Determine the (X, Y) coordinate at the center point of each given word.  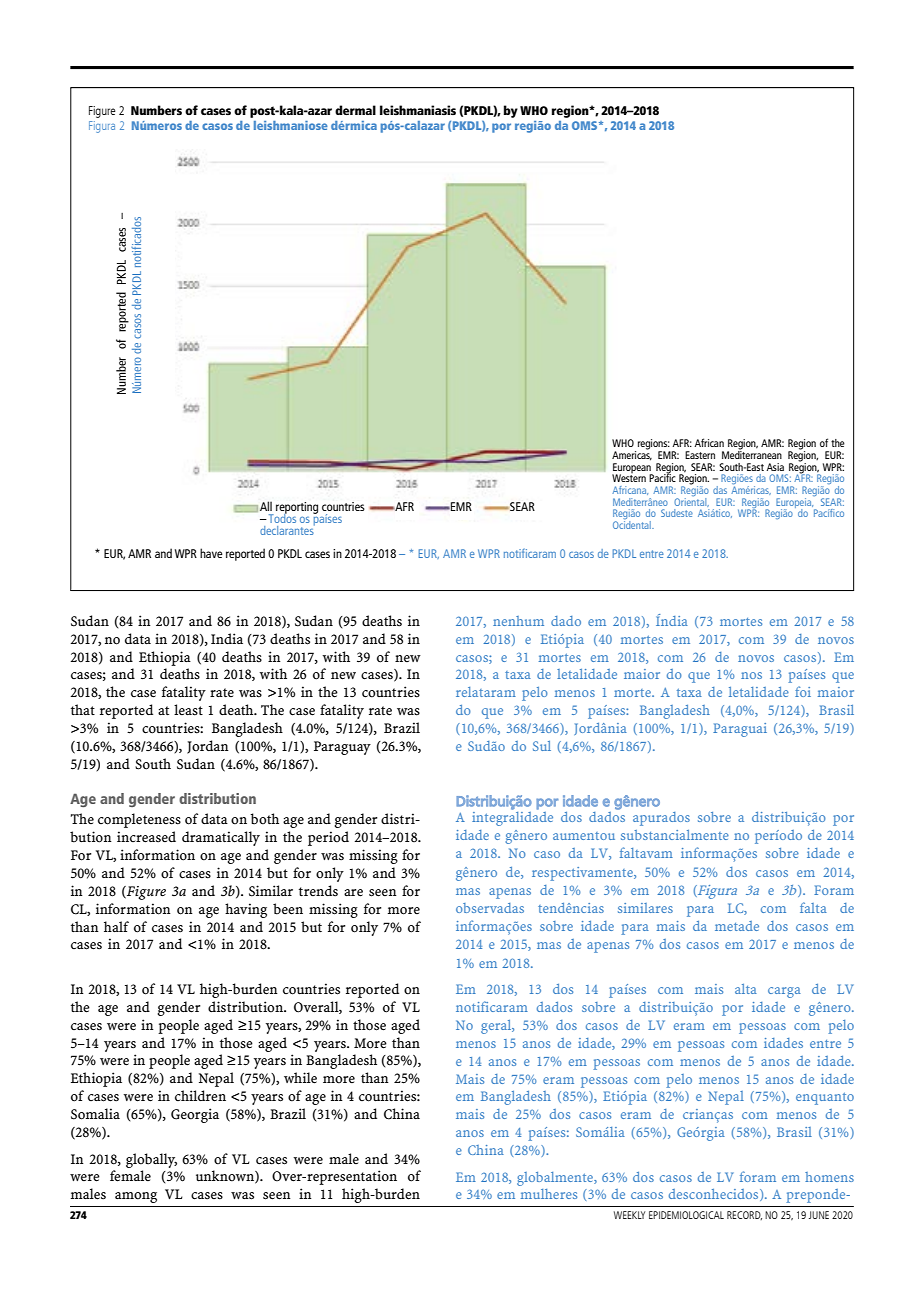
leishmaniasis (418, 110)
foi (803, 691)
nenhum (518, 621)
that (83, 709)
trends (318, 891)
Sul (542, 746)
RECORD (744, 1215)
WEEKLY (629, 1215)
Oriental (691, 501)
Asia (775, 467)
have (211, 553)
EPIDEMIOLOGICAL (686, 1215)
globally (151, 1160)
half (116, 926)
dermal (355, 110)
